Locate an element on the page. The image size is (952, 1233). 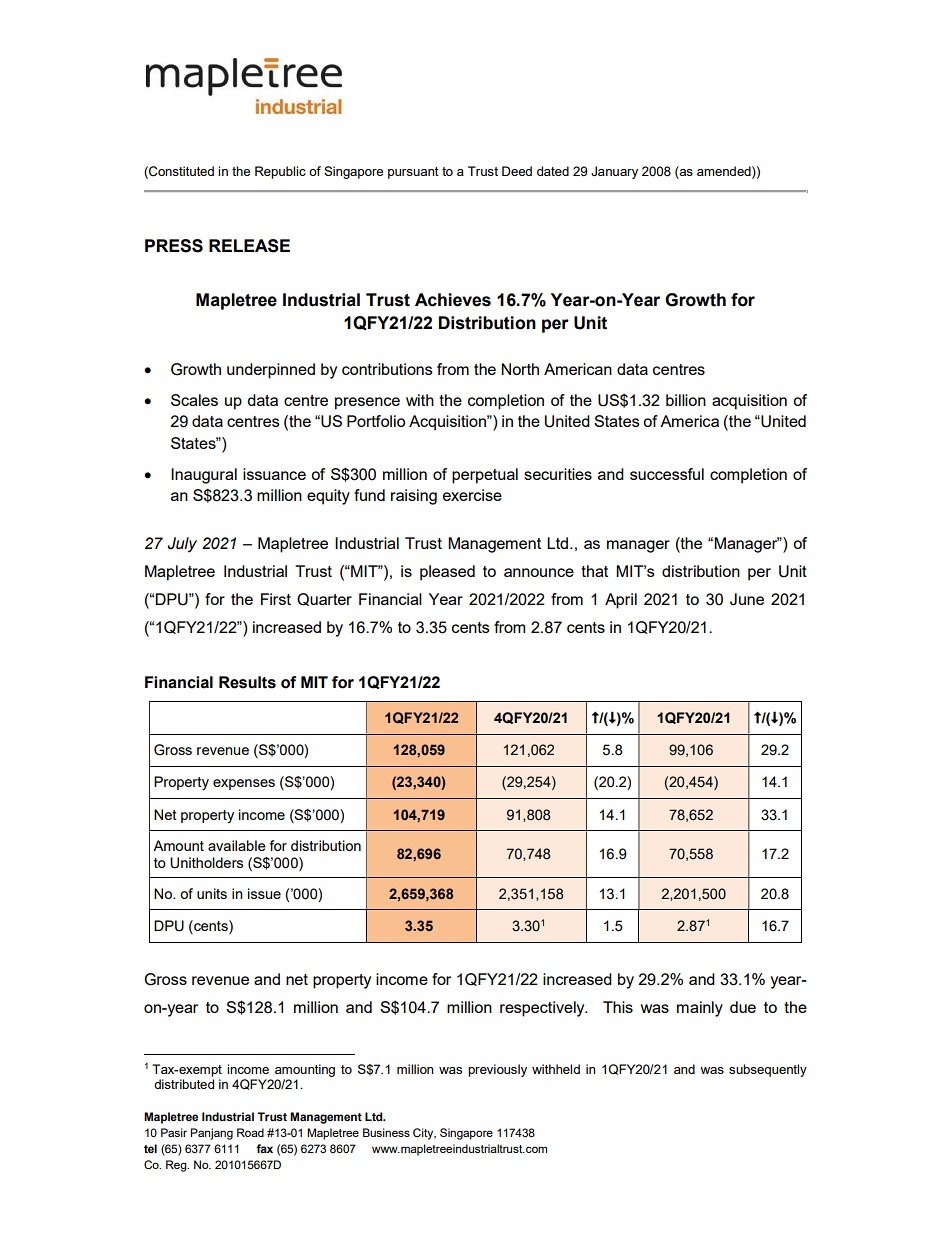
expenses is located at coordinates (244, 784).
